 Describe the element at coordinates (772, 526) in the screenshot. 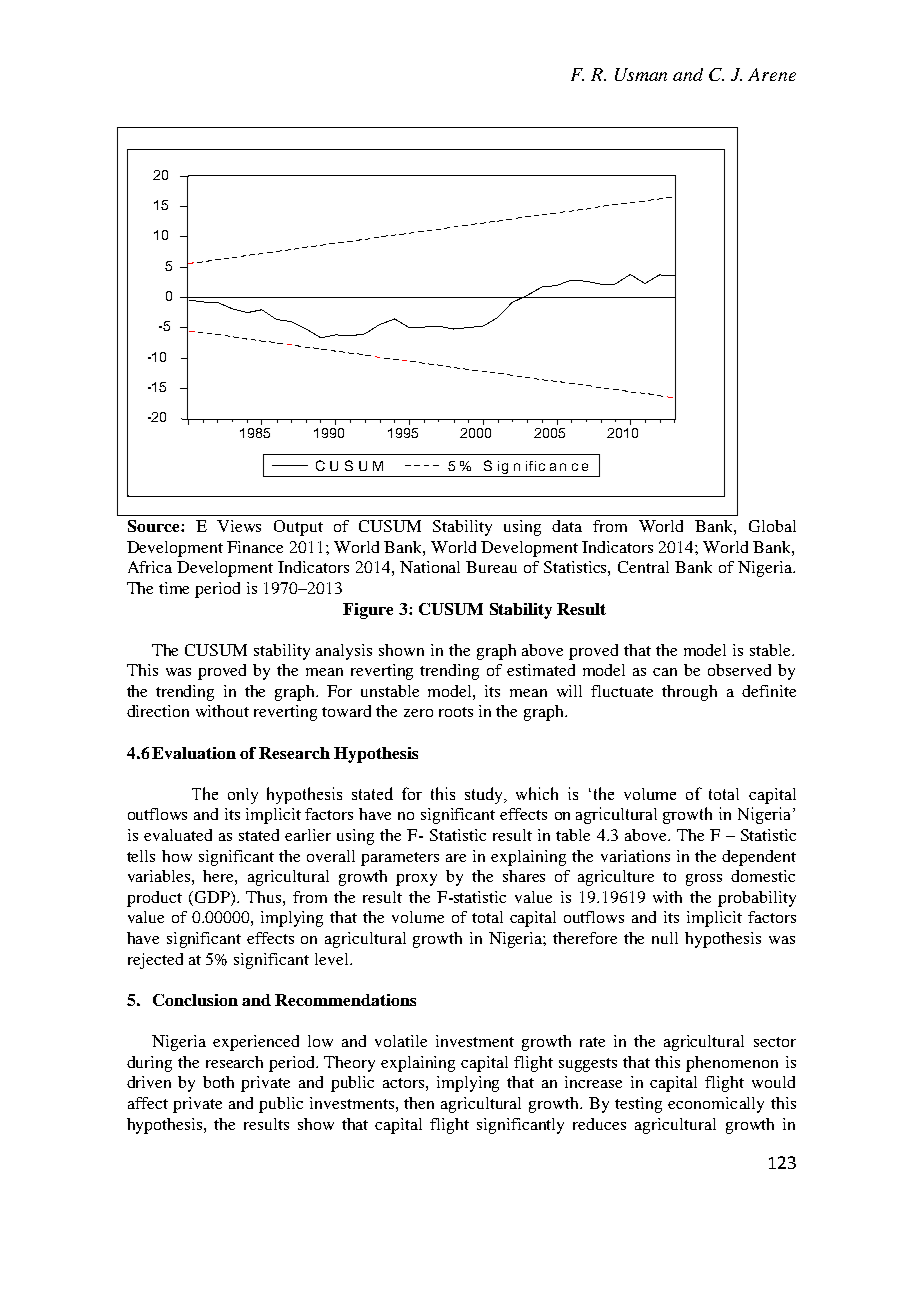

I see `Global` at that location.
